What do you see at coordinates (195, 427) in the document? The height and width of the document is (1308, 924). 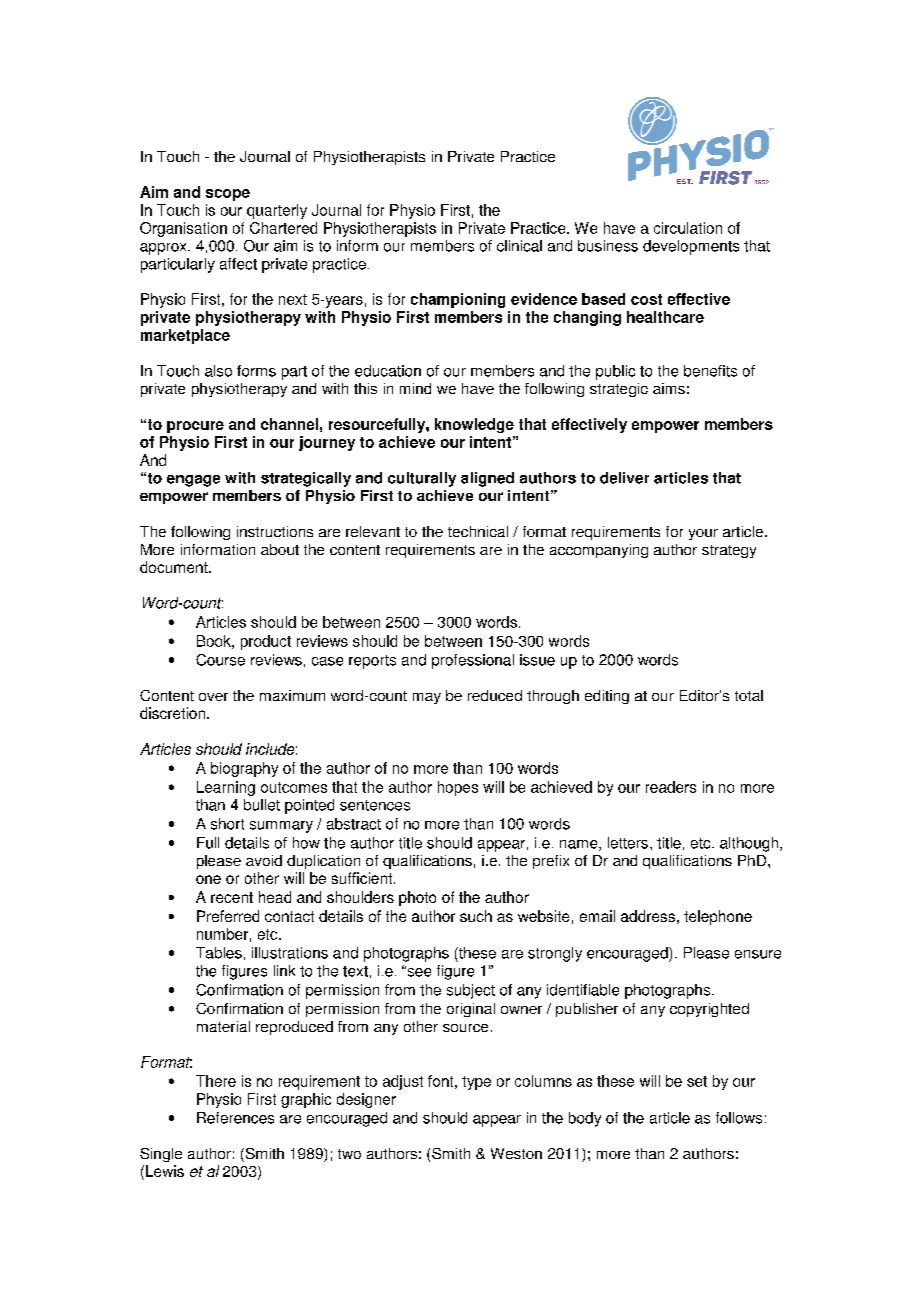 I see `procure` at bounding box center [195, 427].
